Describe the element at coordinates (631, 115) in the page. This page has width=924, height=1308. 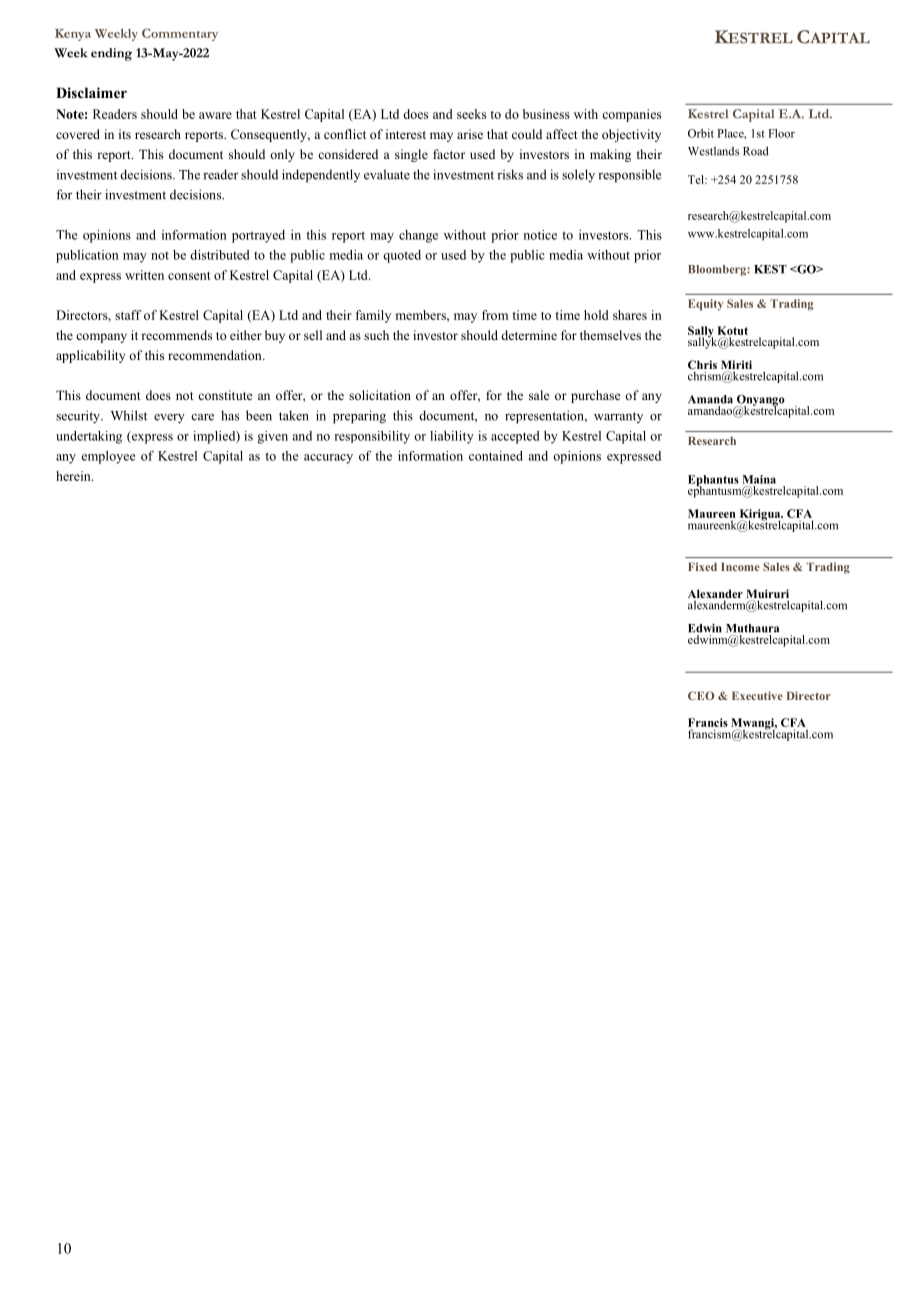
I see `companies` at that location.
